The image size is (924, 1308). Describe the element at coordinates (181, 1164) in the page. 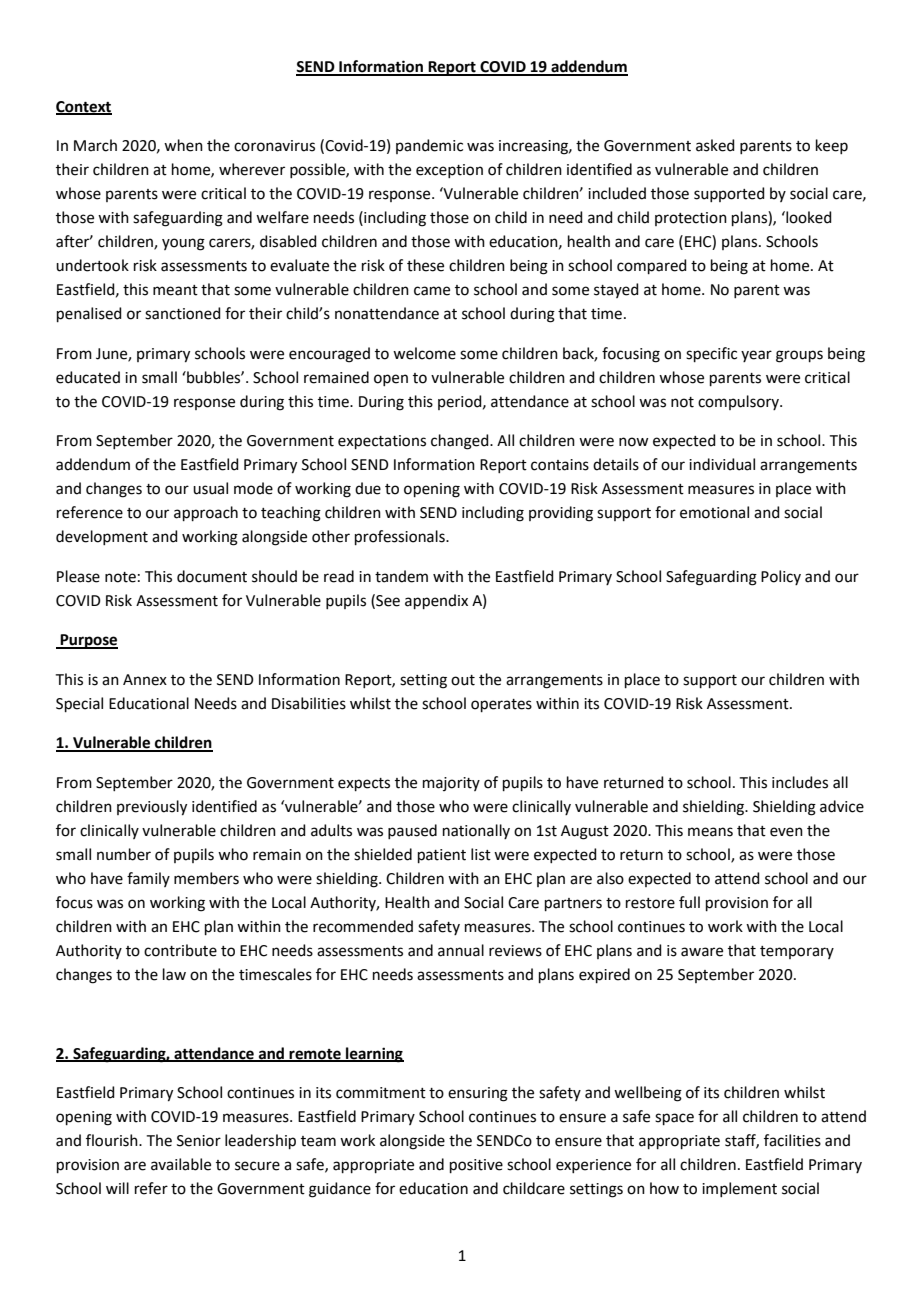

I see `available` at that location.
